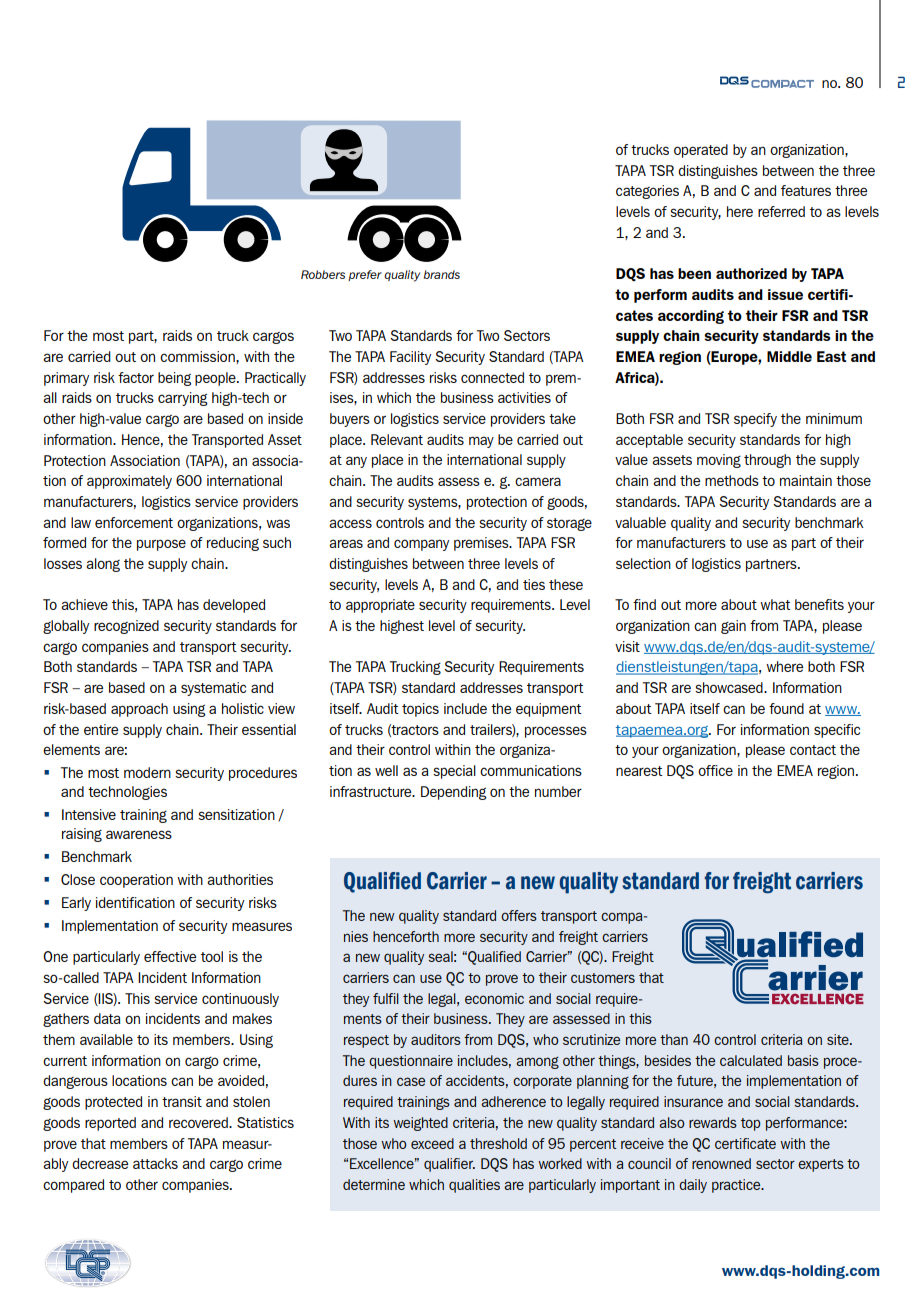 This screenshot has height=1308, width=924. What do you see at coordinates (170, 956) in the screenshot?
I see `effective` at bounding box center [170, 956].
